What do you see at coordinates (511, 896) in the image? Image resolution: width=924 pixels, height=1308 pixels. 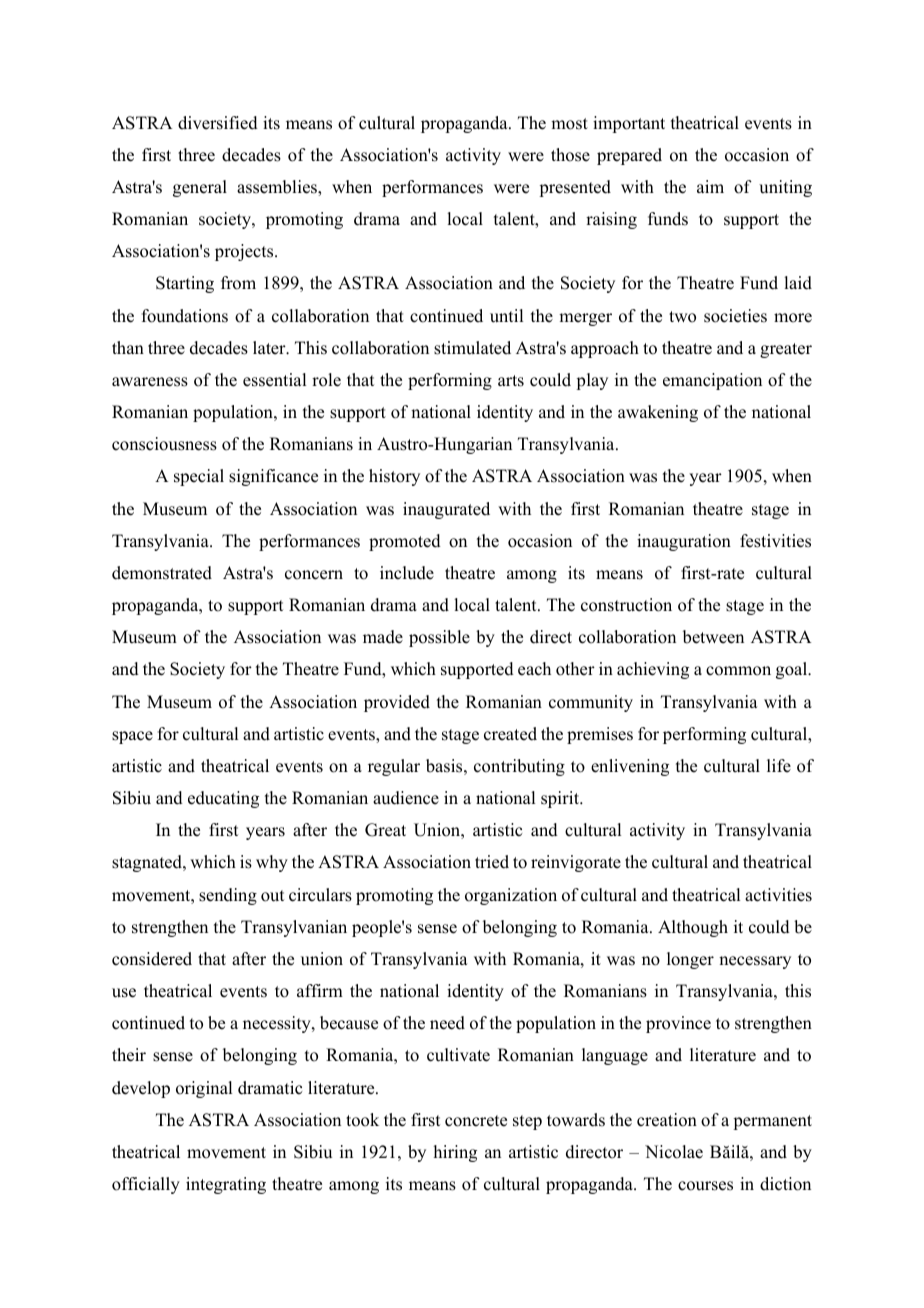 I see `organization` at bounding box center [511, 896].
